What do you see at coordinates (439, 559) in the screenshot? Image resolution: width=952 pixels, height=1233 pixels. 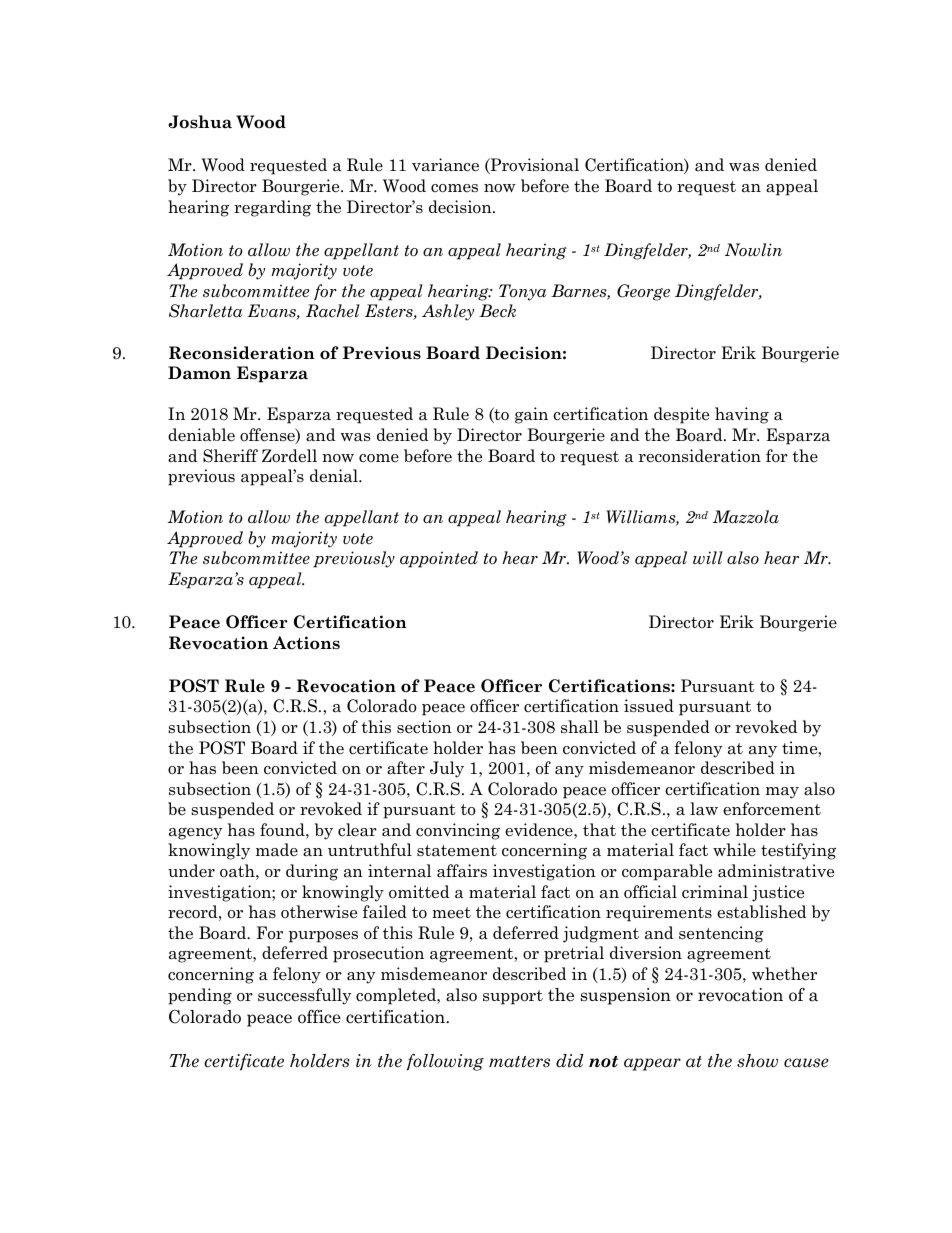 I see `appointed` at bounding box center [439, 559].
